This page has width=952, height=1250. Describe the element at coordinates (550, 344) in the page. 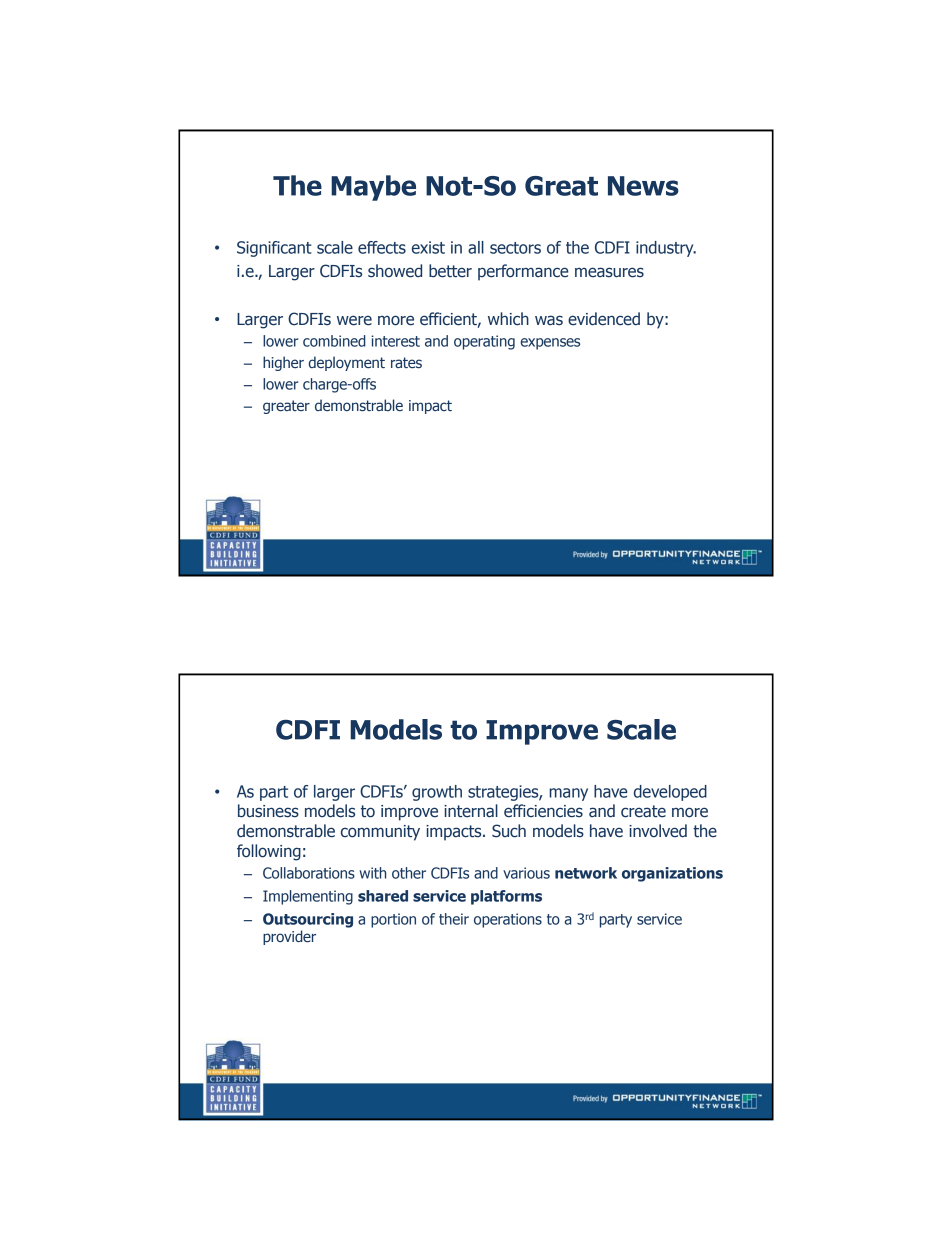

I see `expenses` at that location.
